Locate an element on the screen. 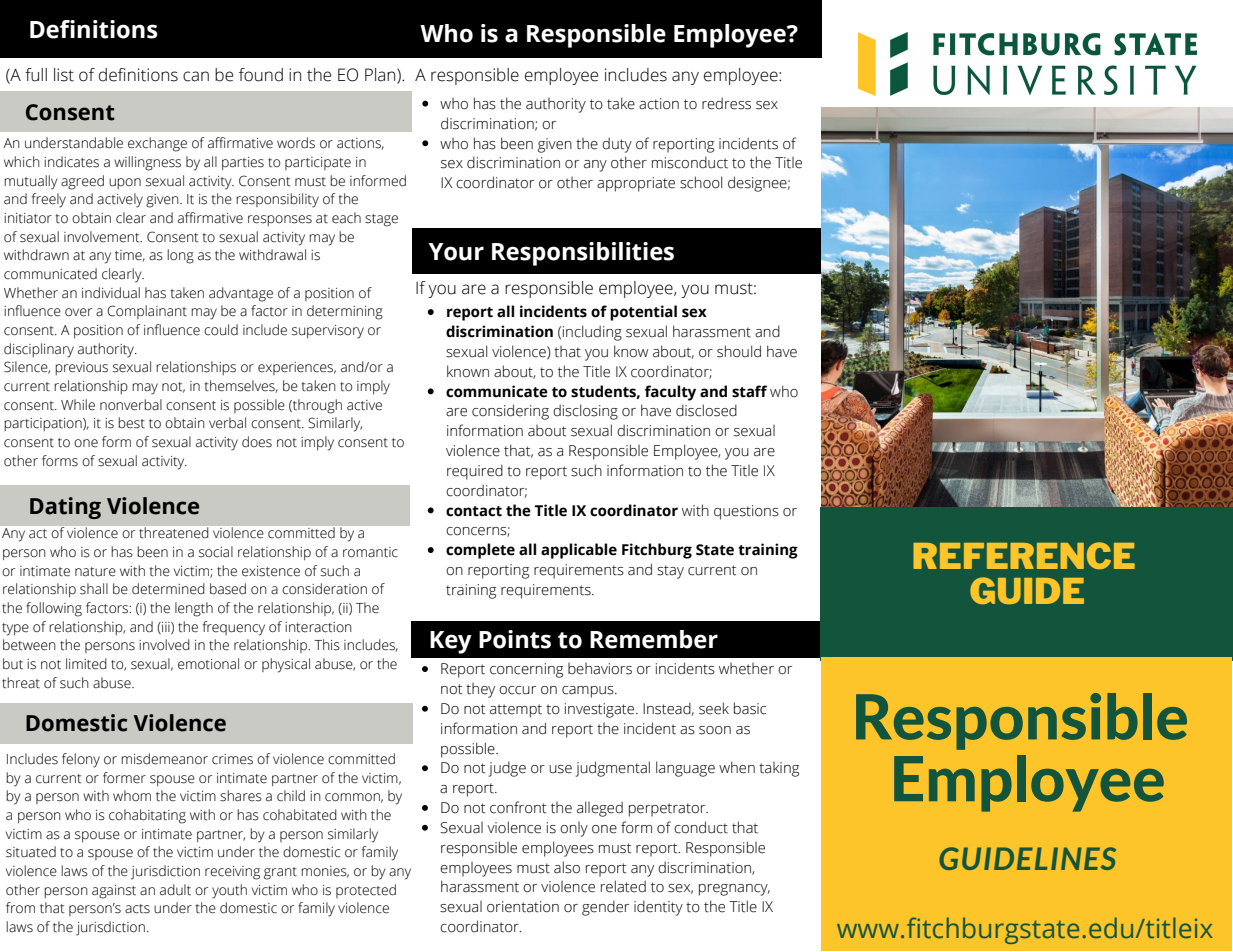 The width and height of the screenshot is (1233, 952). limited is located at coordinates (86, 664).
